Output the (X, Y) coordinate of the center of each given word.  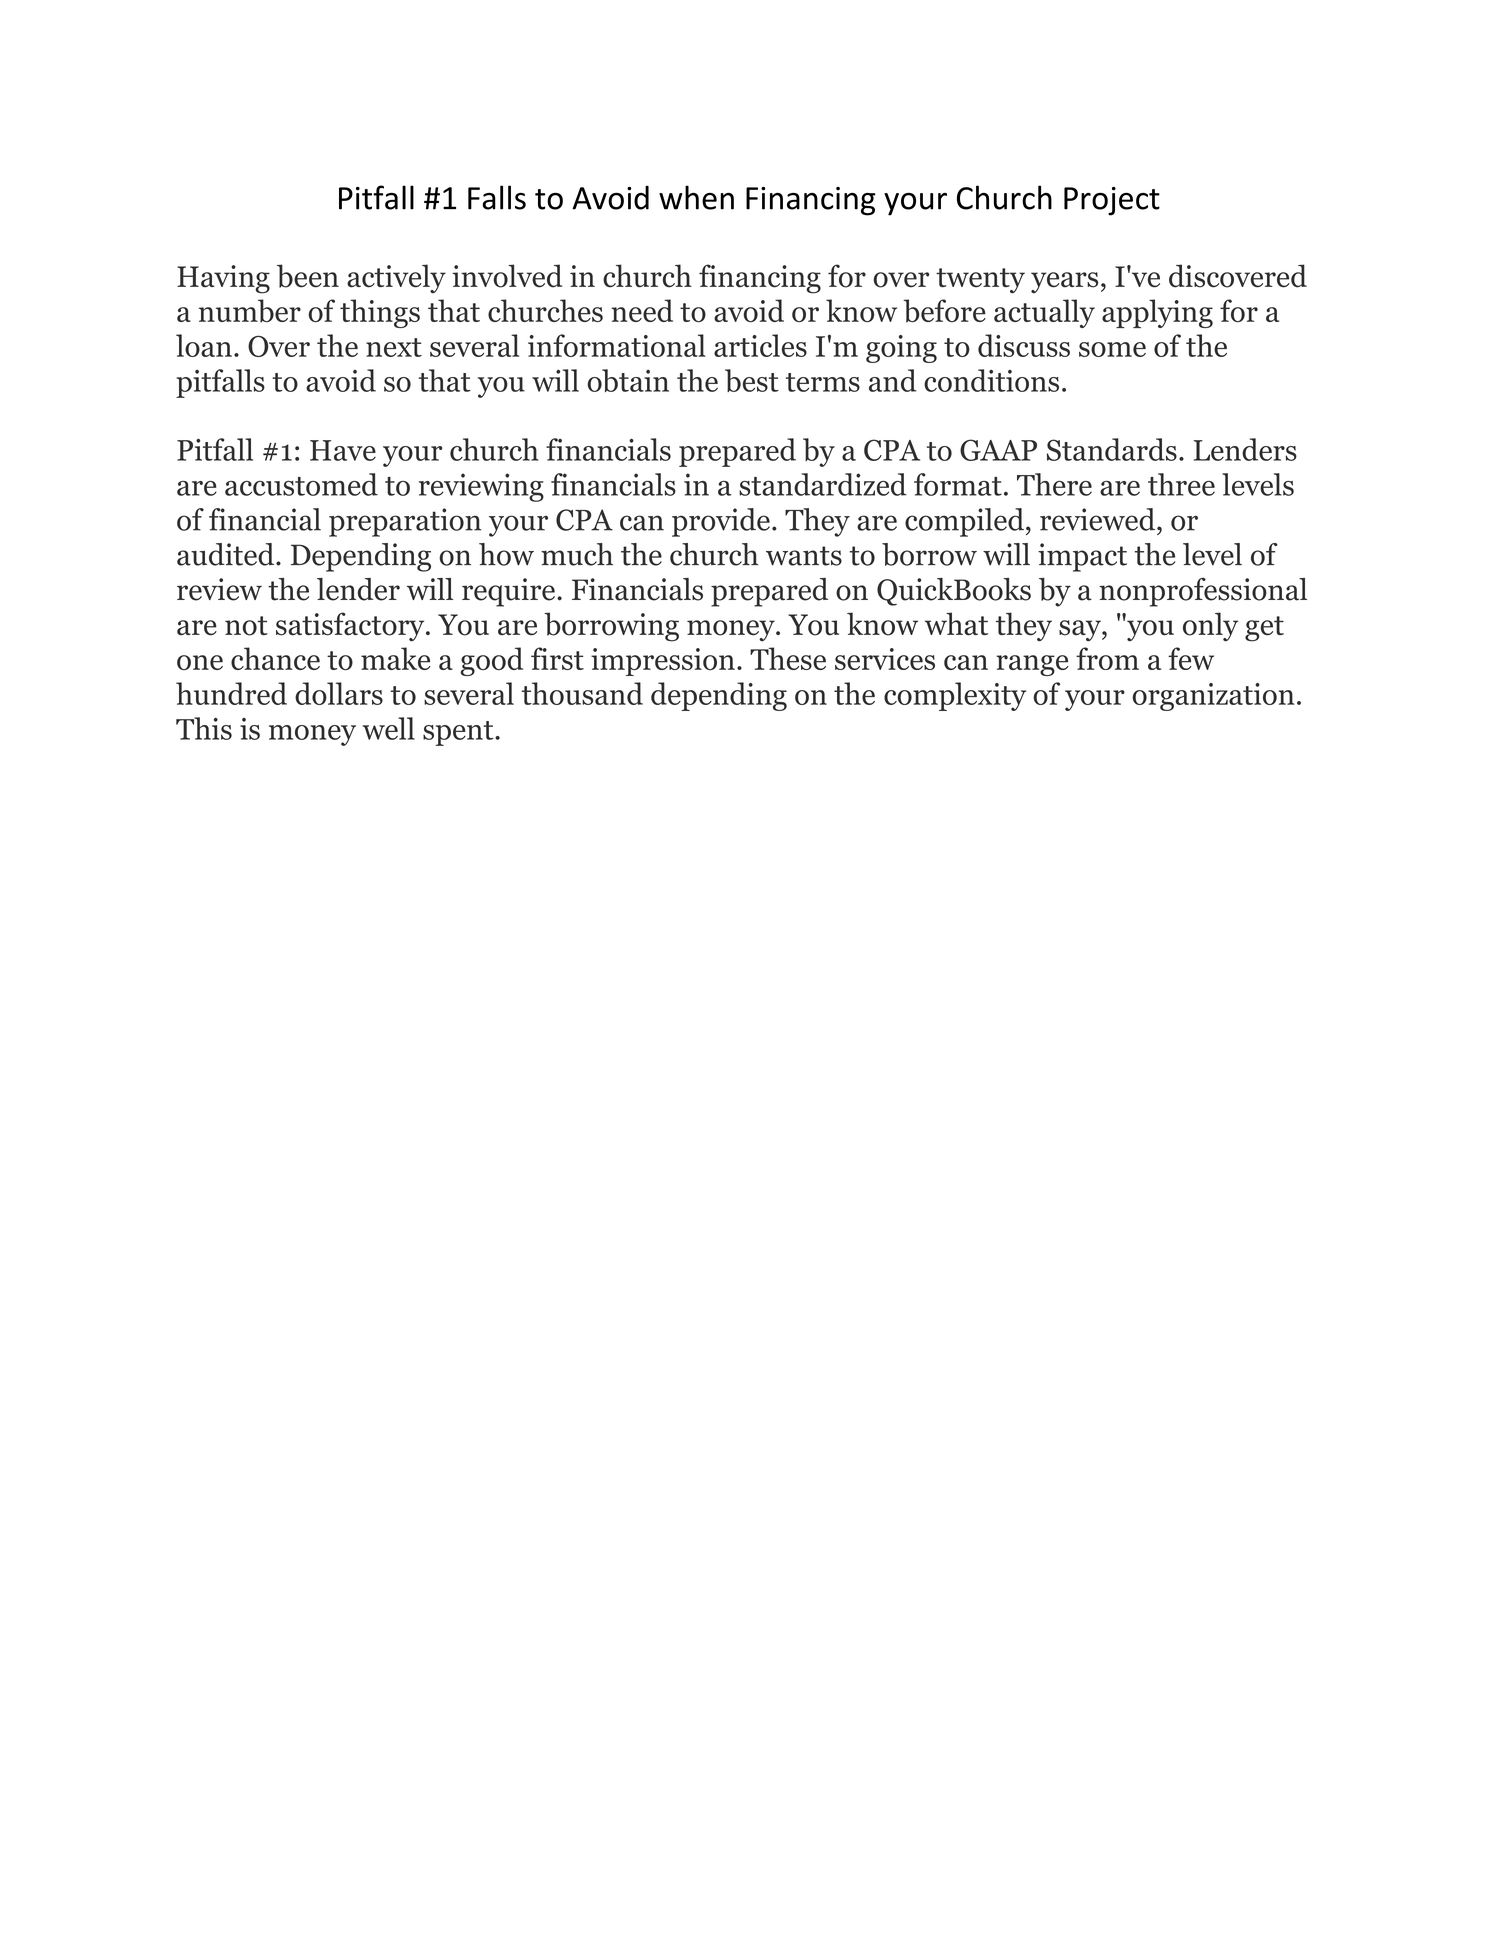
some (1112, 349)
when (696, 197)
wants (804, 556)
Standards (1112, 449)
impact (1082, 557)
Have (343, 450)
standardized (823, 484)
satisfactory (351, 627)
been (308, 276)
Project (1112, 201)
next (394, 347)
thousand (582, 693)
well (389, 728)
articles (760, 345)
